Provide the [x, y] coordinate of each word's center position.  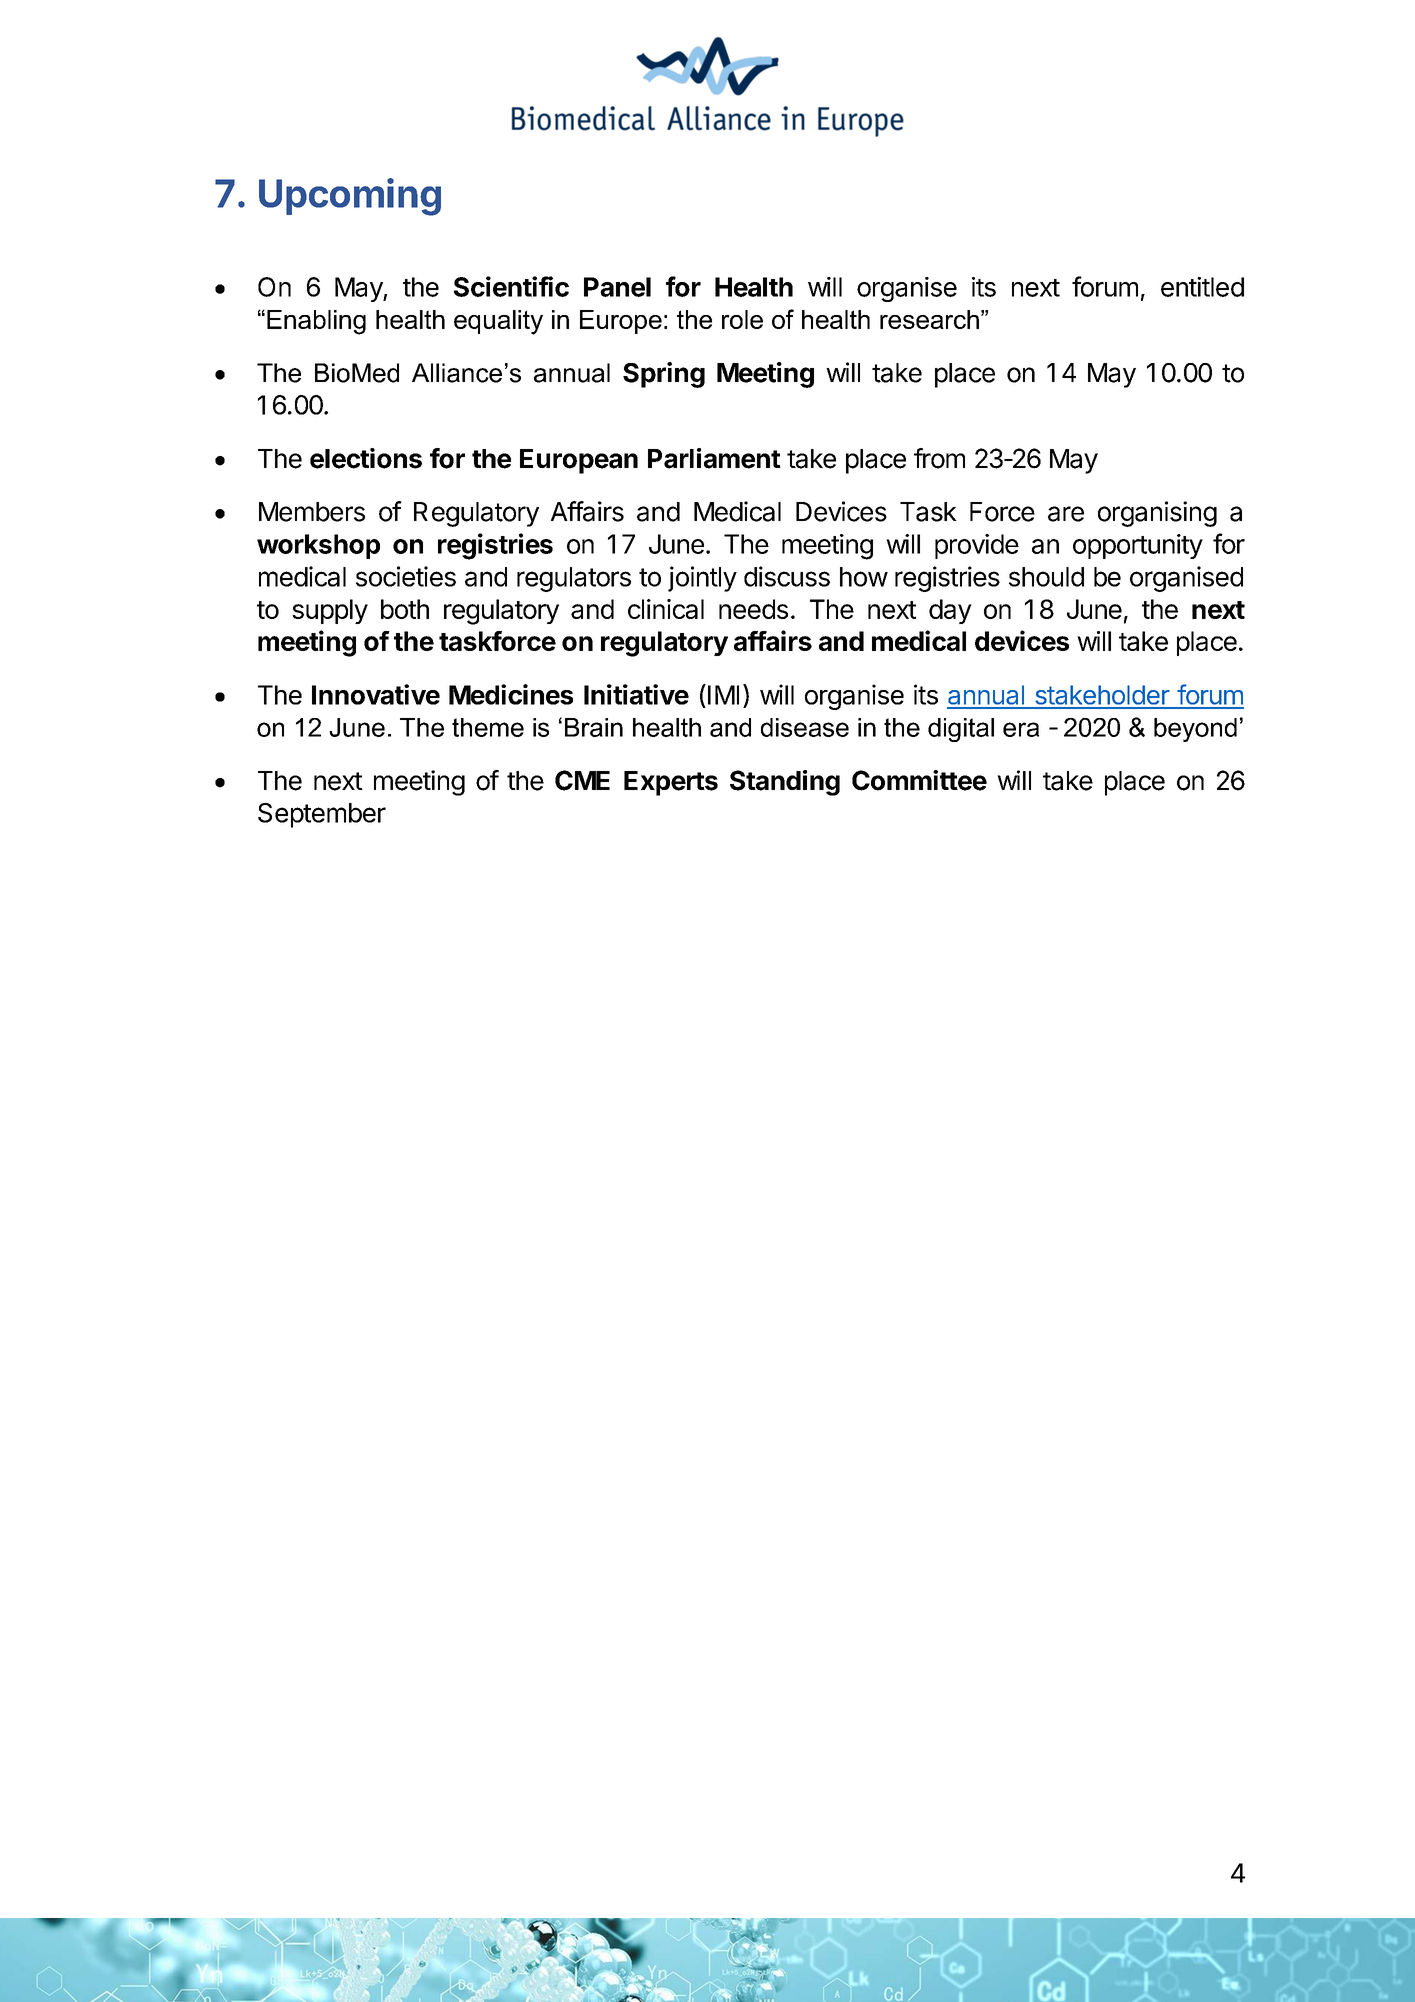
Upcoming [350, 197]
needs [753, 609]
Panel [617, 287]
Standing [785, 783]
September [322, 815]
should [1046, 577]
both [405, 609]
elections [366, 458]
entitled [1202, 287]
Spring [664, 375]
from [939, 458]
